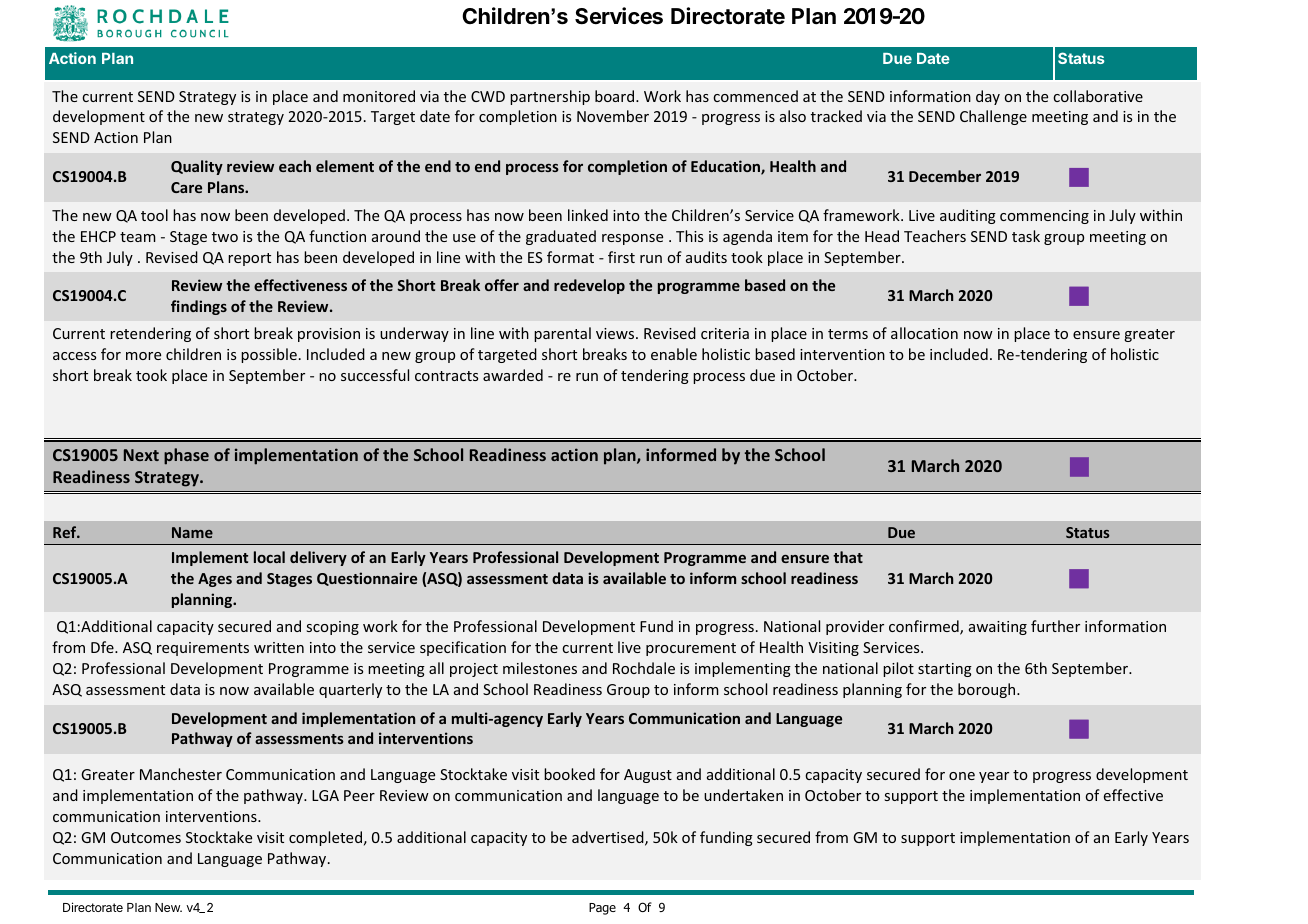 This page has width=1308, height=924. What do you see at coordinates (192, 532) in the page?
I see `Name` at bounding box center [192, 532].
